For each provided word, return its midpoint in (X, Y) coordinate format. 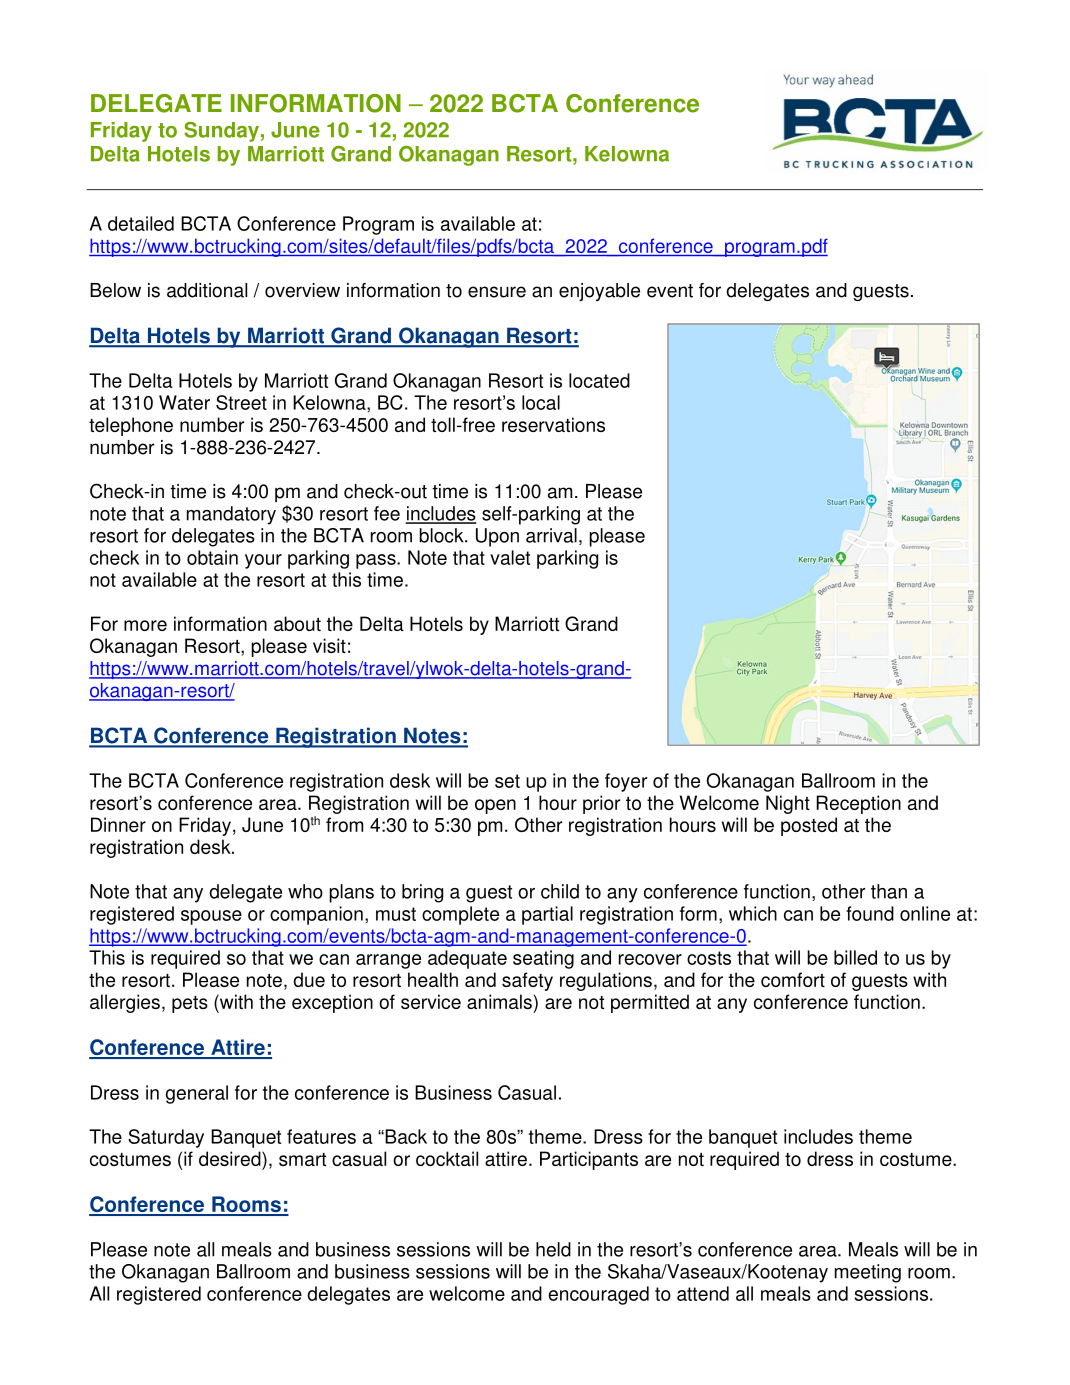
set (507, 781)
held (553, 1249)
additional (207, 290)
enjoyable (599, 292)
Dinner (118, 824)
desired (231, 1158)
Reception (858, 804)
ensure (497, 292)
